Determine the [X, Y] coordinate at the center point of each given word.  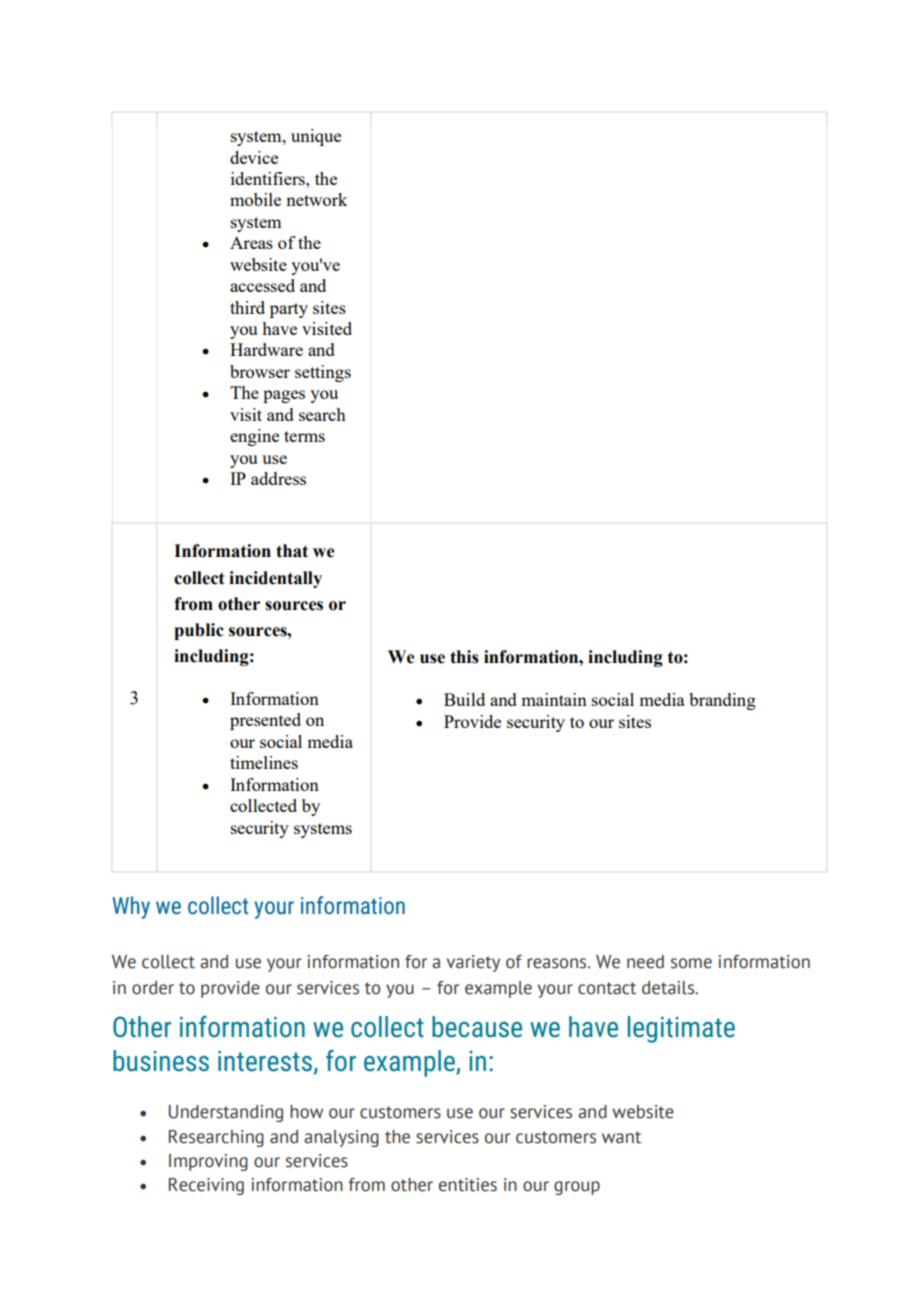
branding [722, 701]
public [199, 631]
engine [254, 437]
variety [473, 963]
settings [323, 373]
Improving [208, 1162]
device [254, 157]
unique [316, 137]
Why [131, 907]
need [645, 962]
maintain [554, 699]
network [316, 199]
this [464, 657]
